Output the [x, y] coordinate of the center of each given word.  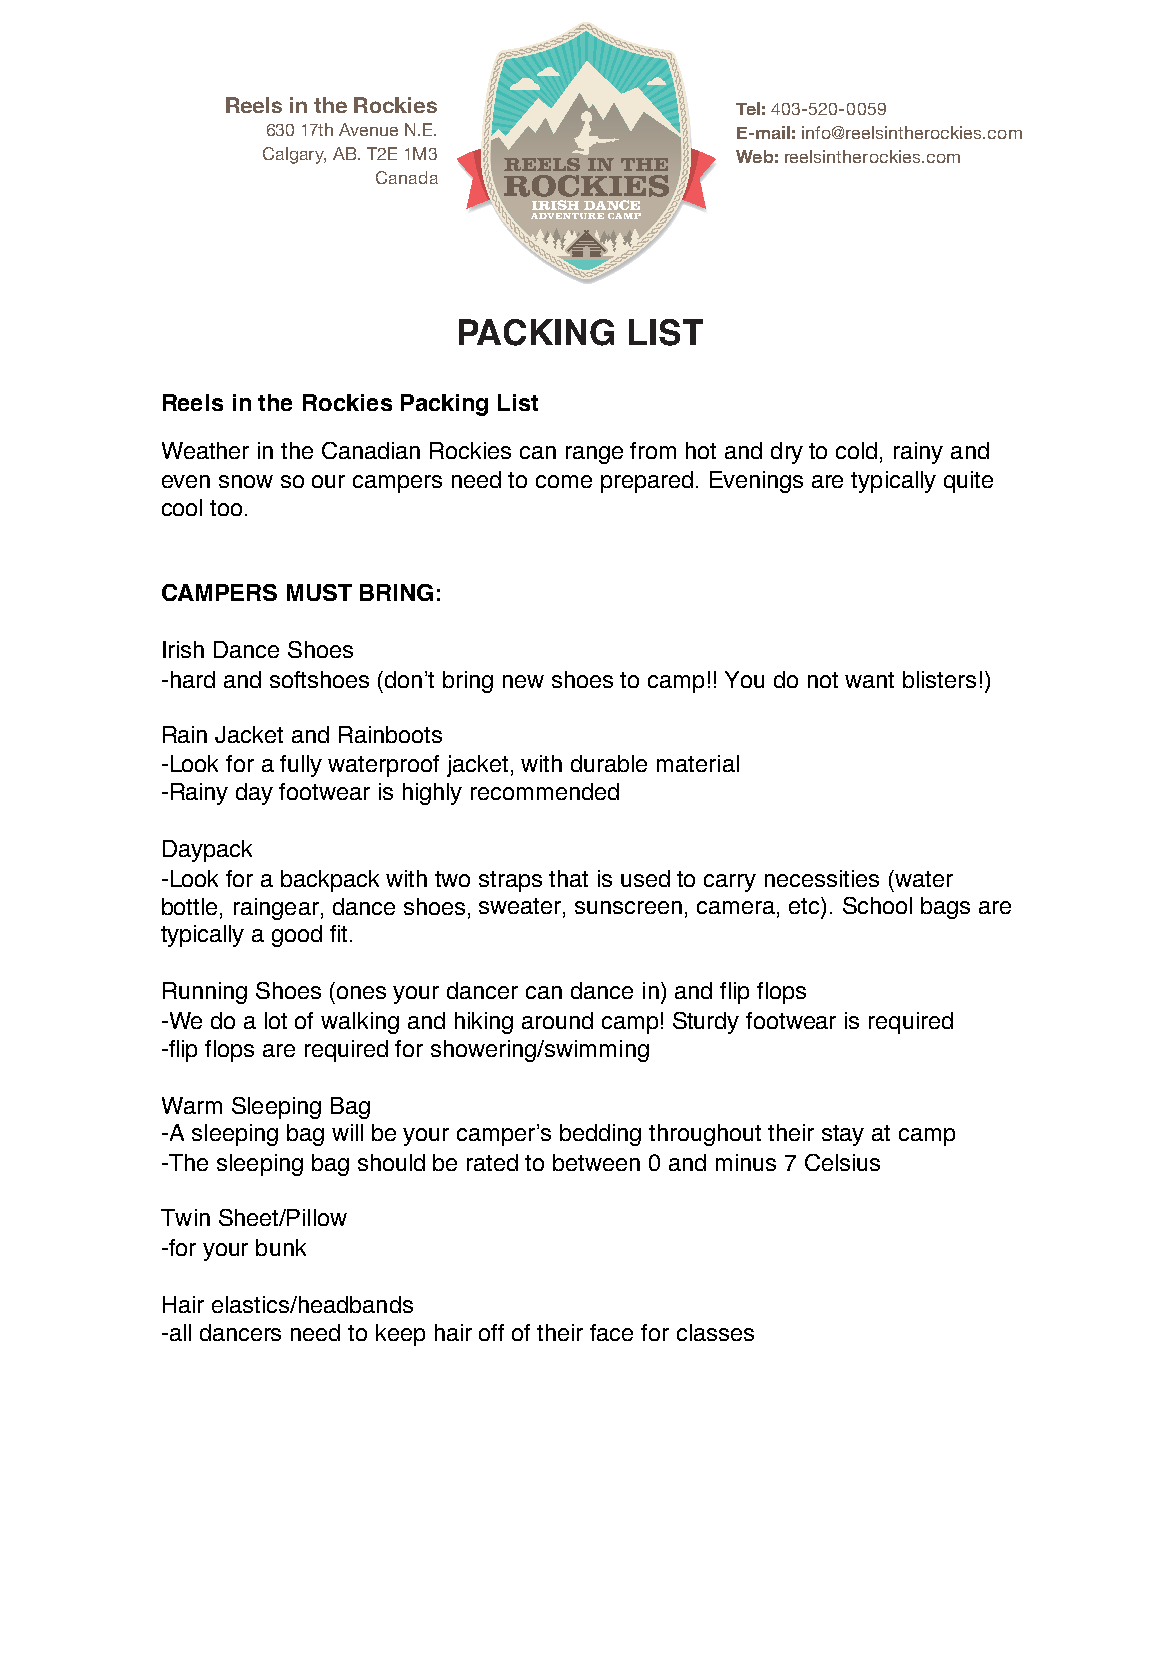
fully [301, 766]
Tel [748, 108]
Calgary [294, 155]
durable [609, 763]
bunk [281, 1247]
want [869, 680]
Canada [407, 177]
